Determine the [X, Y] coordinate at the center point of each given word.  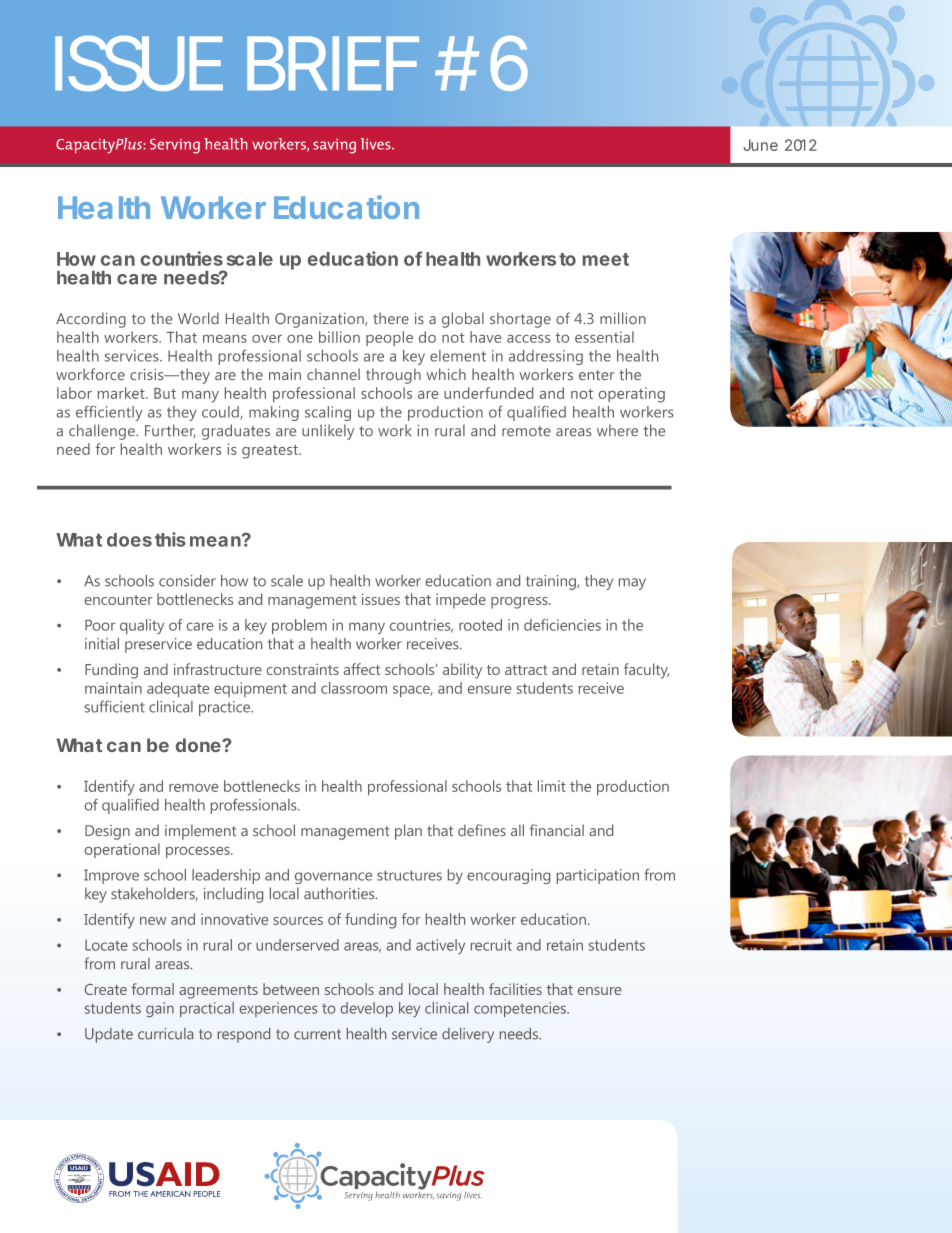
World [198, 318]
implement [200, 832]
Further [170, 431]
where [617, 430]
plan [408, 832]
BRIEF [333, 63]
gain [160, 1009]
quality [142, 626]
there [391, 318]
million [623, 318]
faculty [646, 671]
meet [606, 259]
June [761, 145]
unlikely [328, 432]
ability [462, 671]
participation [598, 876]
